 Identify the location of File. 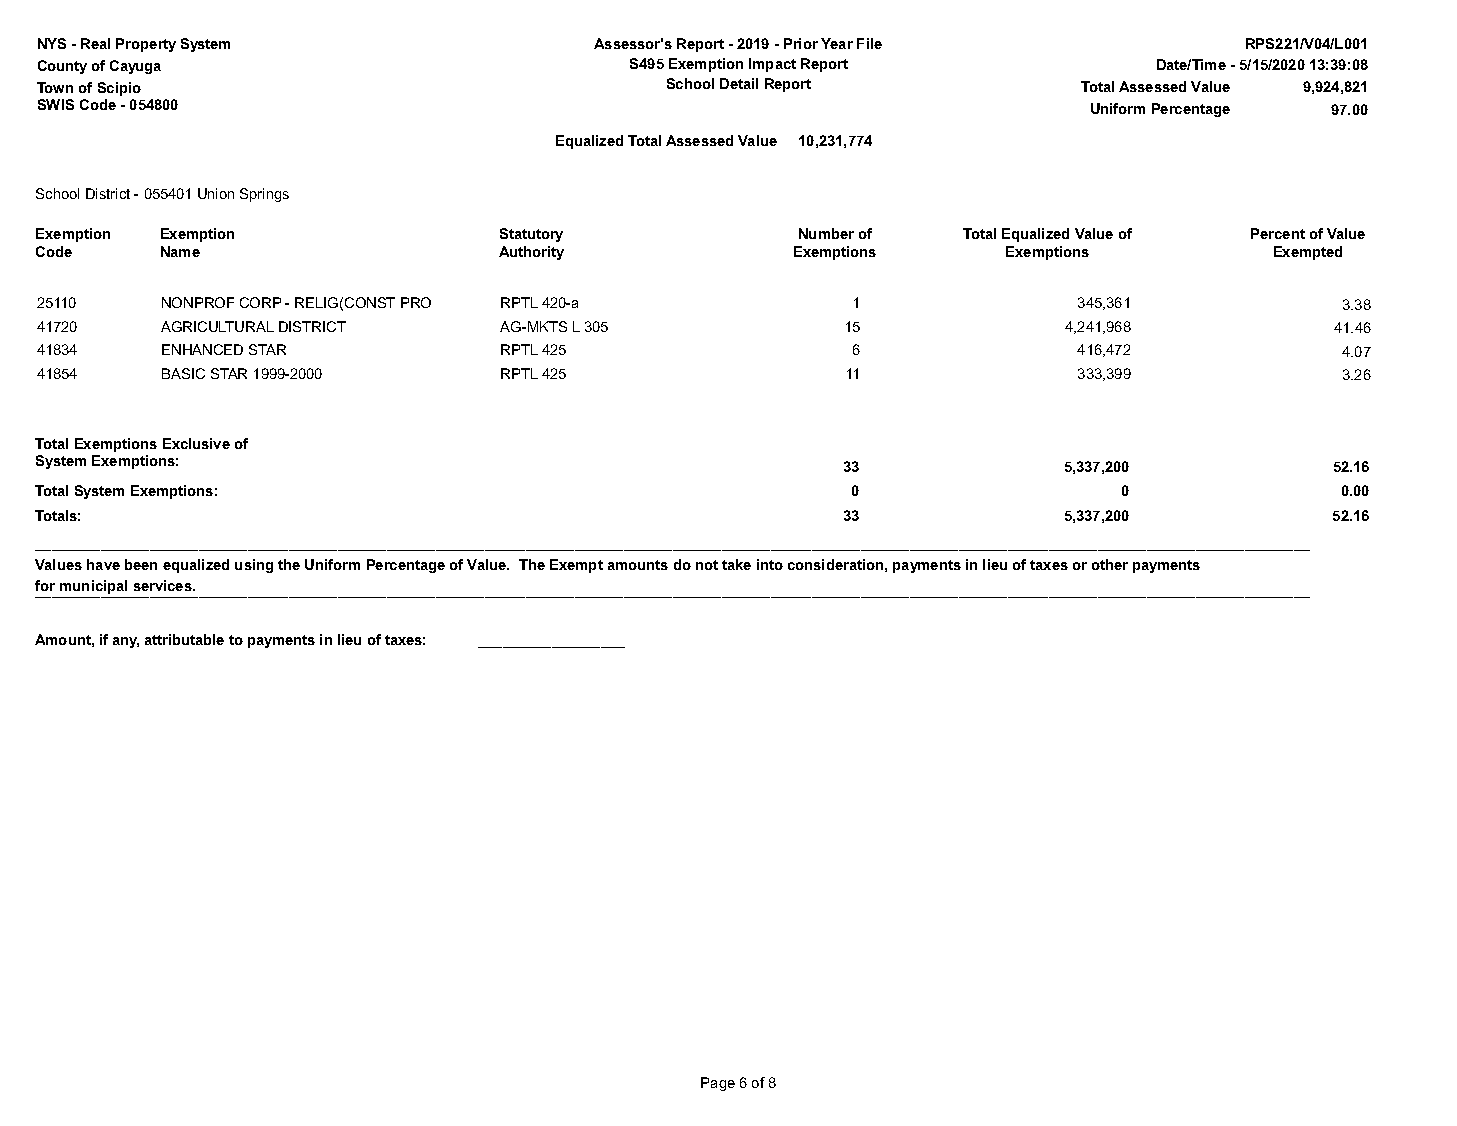
(869, 43).
